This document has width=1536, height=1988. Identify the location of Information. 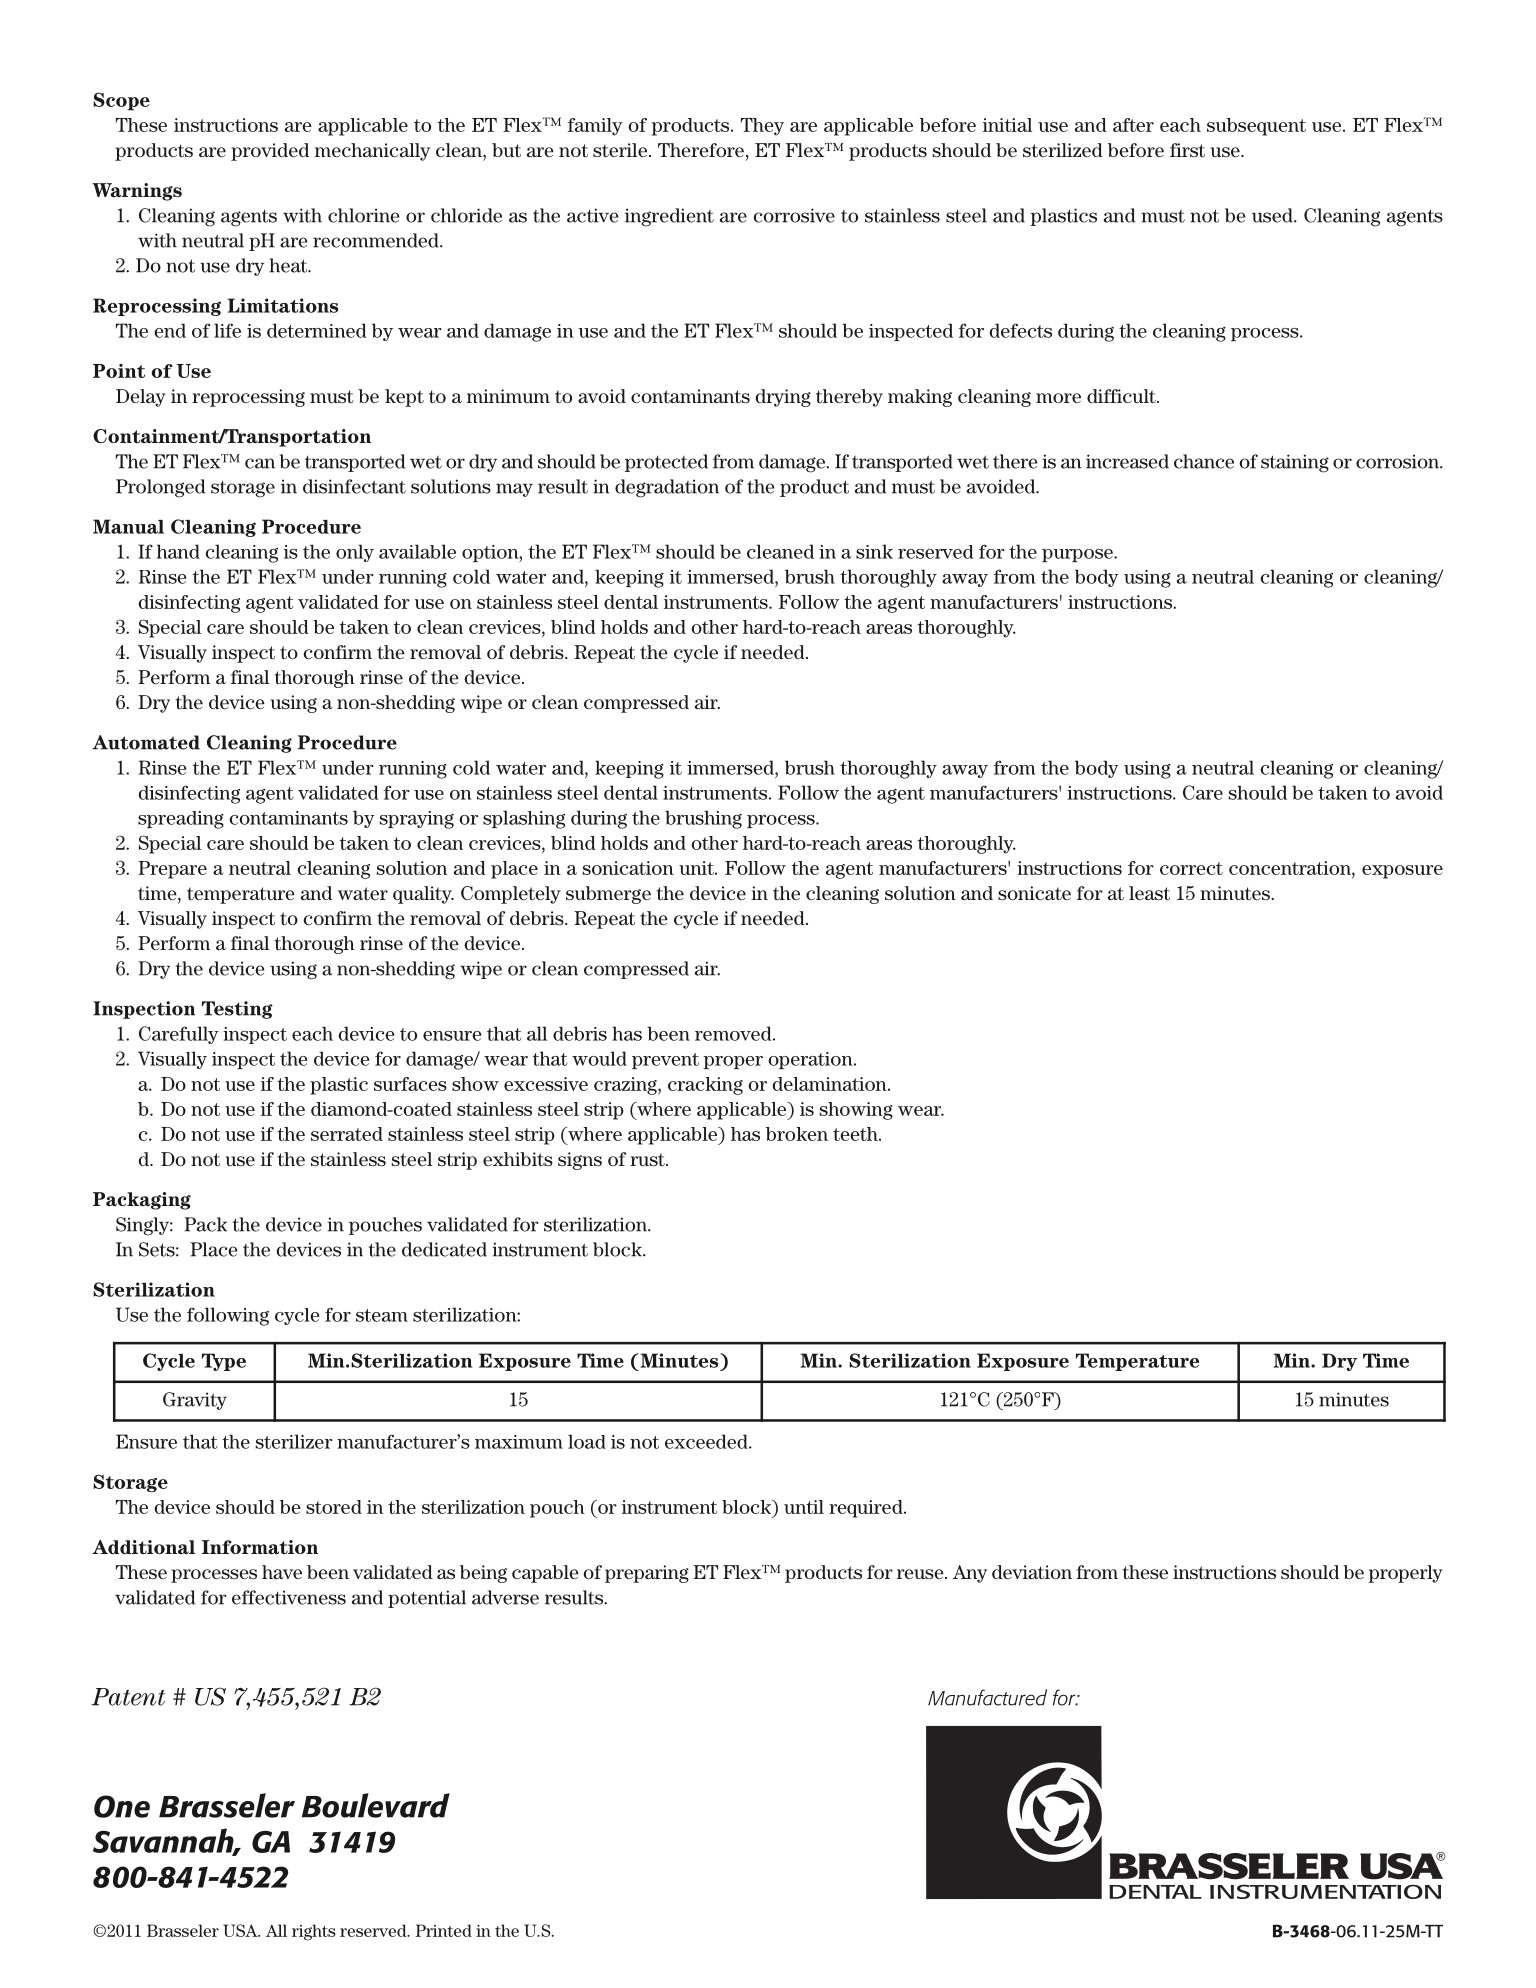
(260, 1547).
